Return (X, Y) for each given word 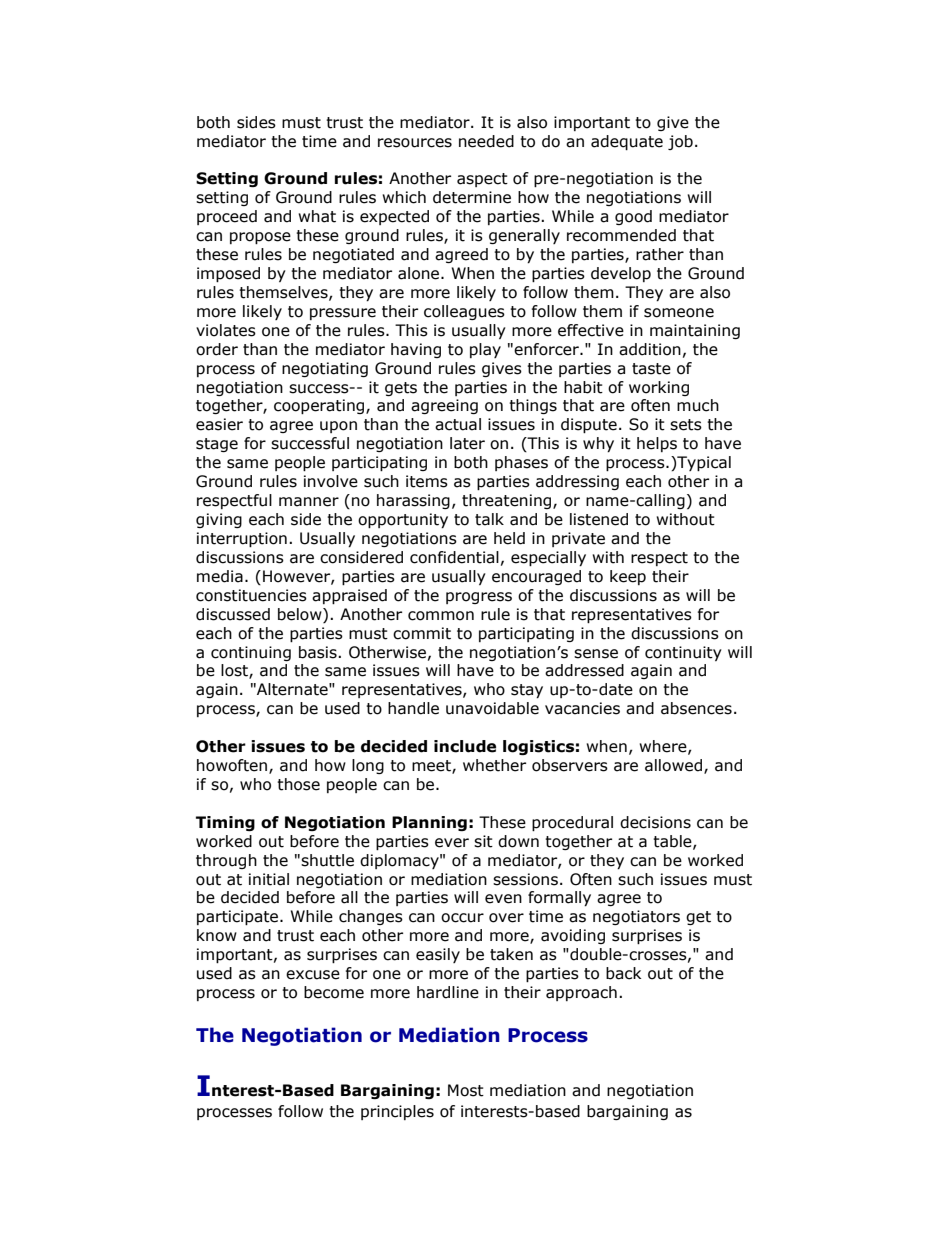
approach (581, 993)
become (334, 992)
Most (466, 1090)
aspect (482, 180)
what (317, 216)
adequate (627, 142)
